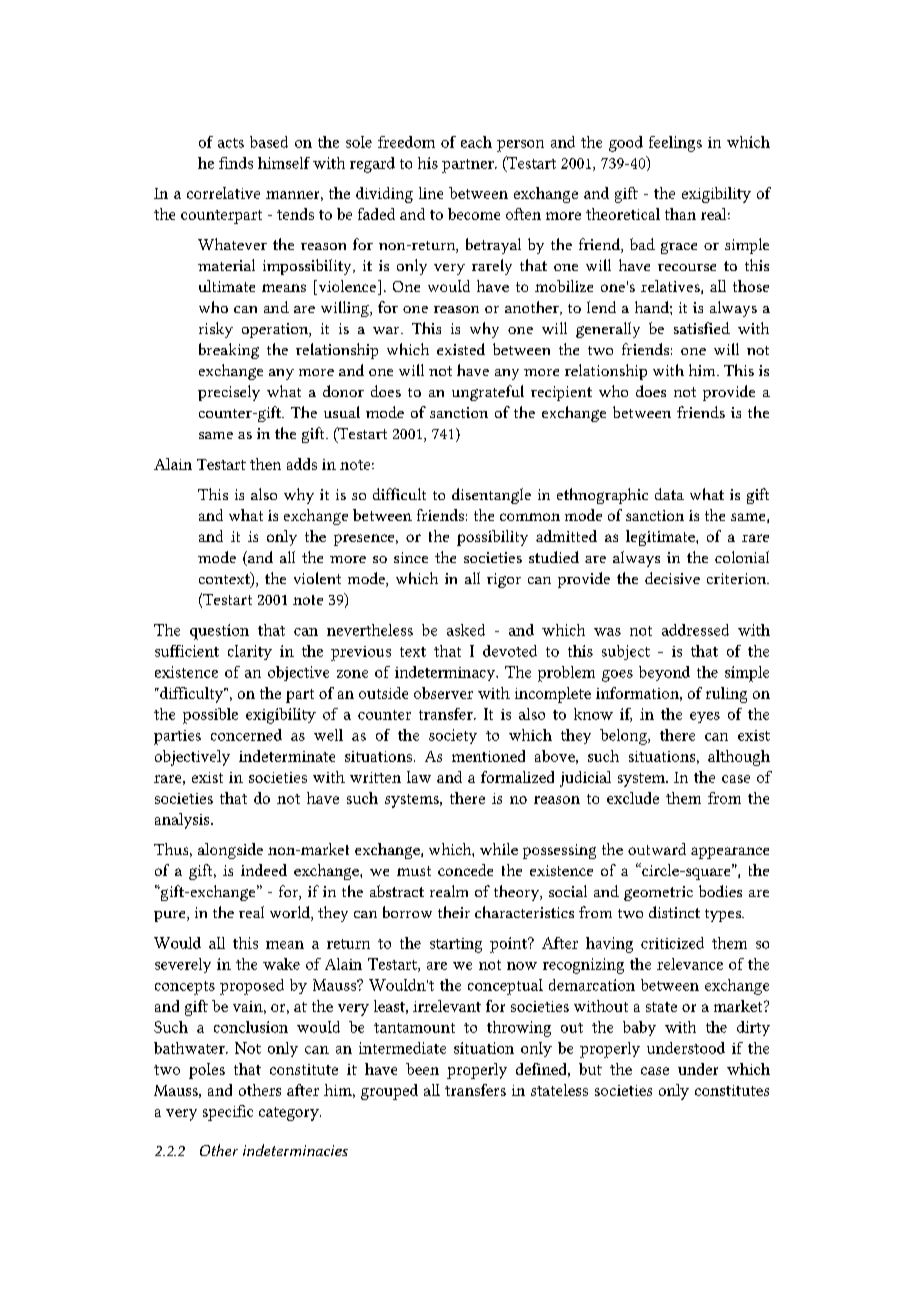  Describe the element at coordinates (219, 632) in the document. I see `question` at that location.
